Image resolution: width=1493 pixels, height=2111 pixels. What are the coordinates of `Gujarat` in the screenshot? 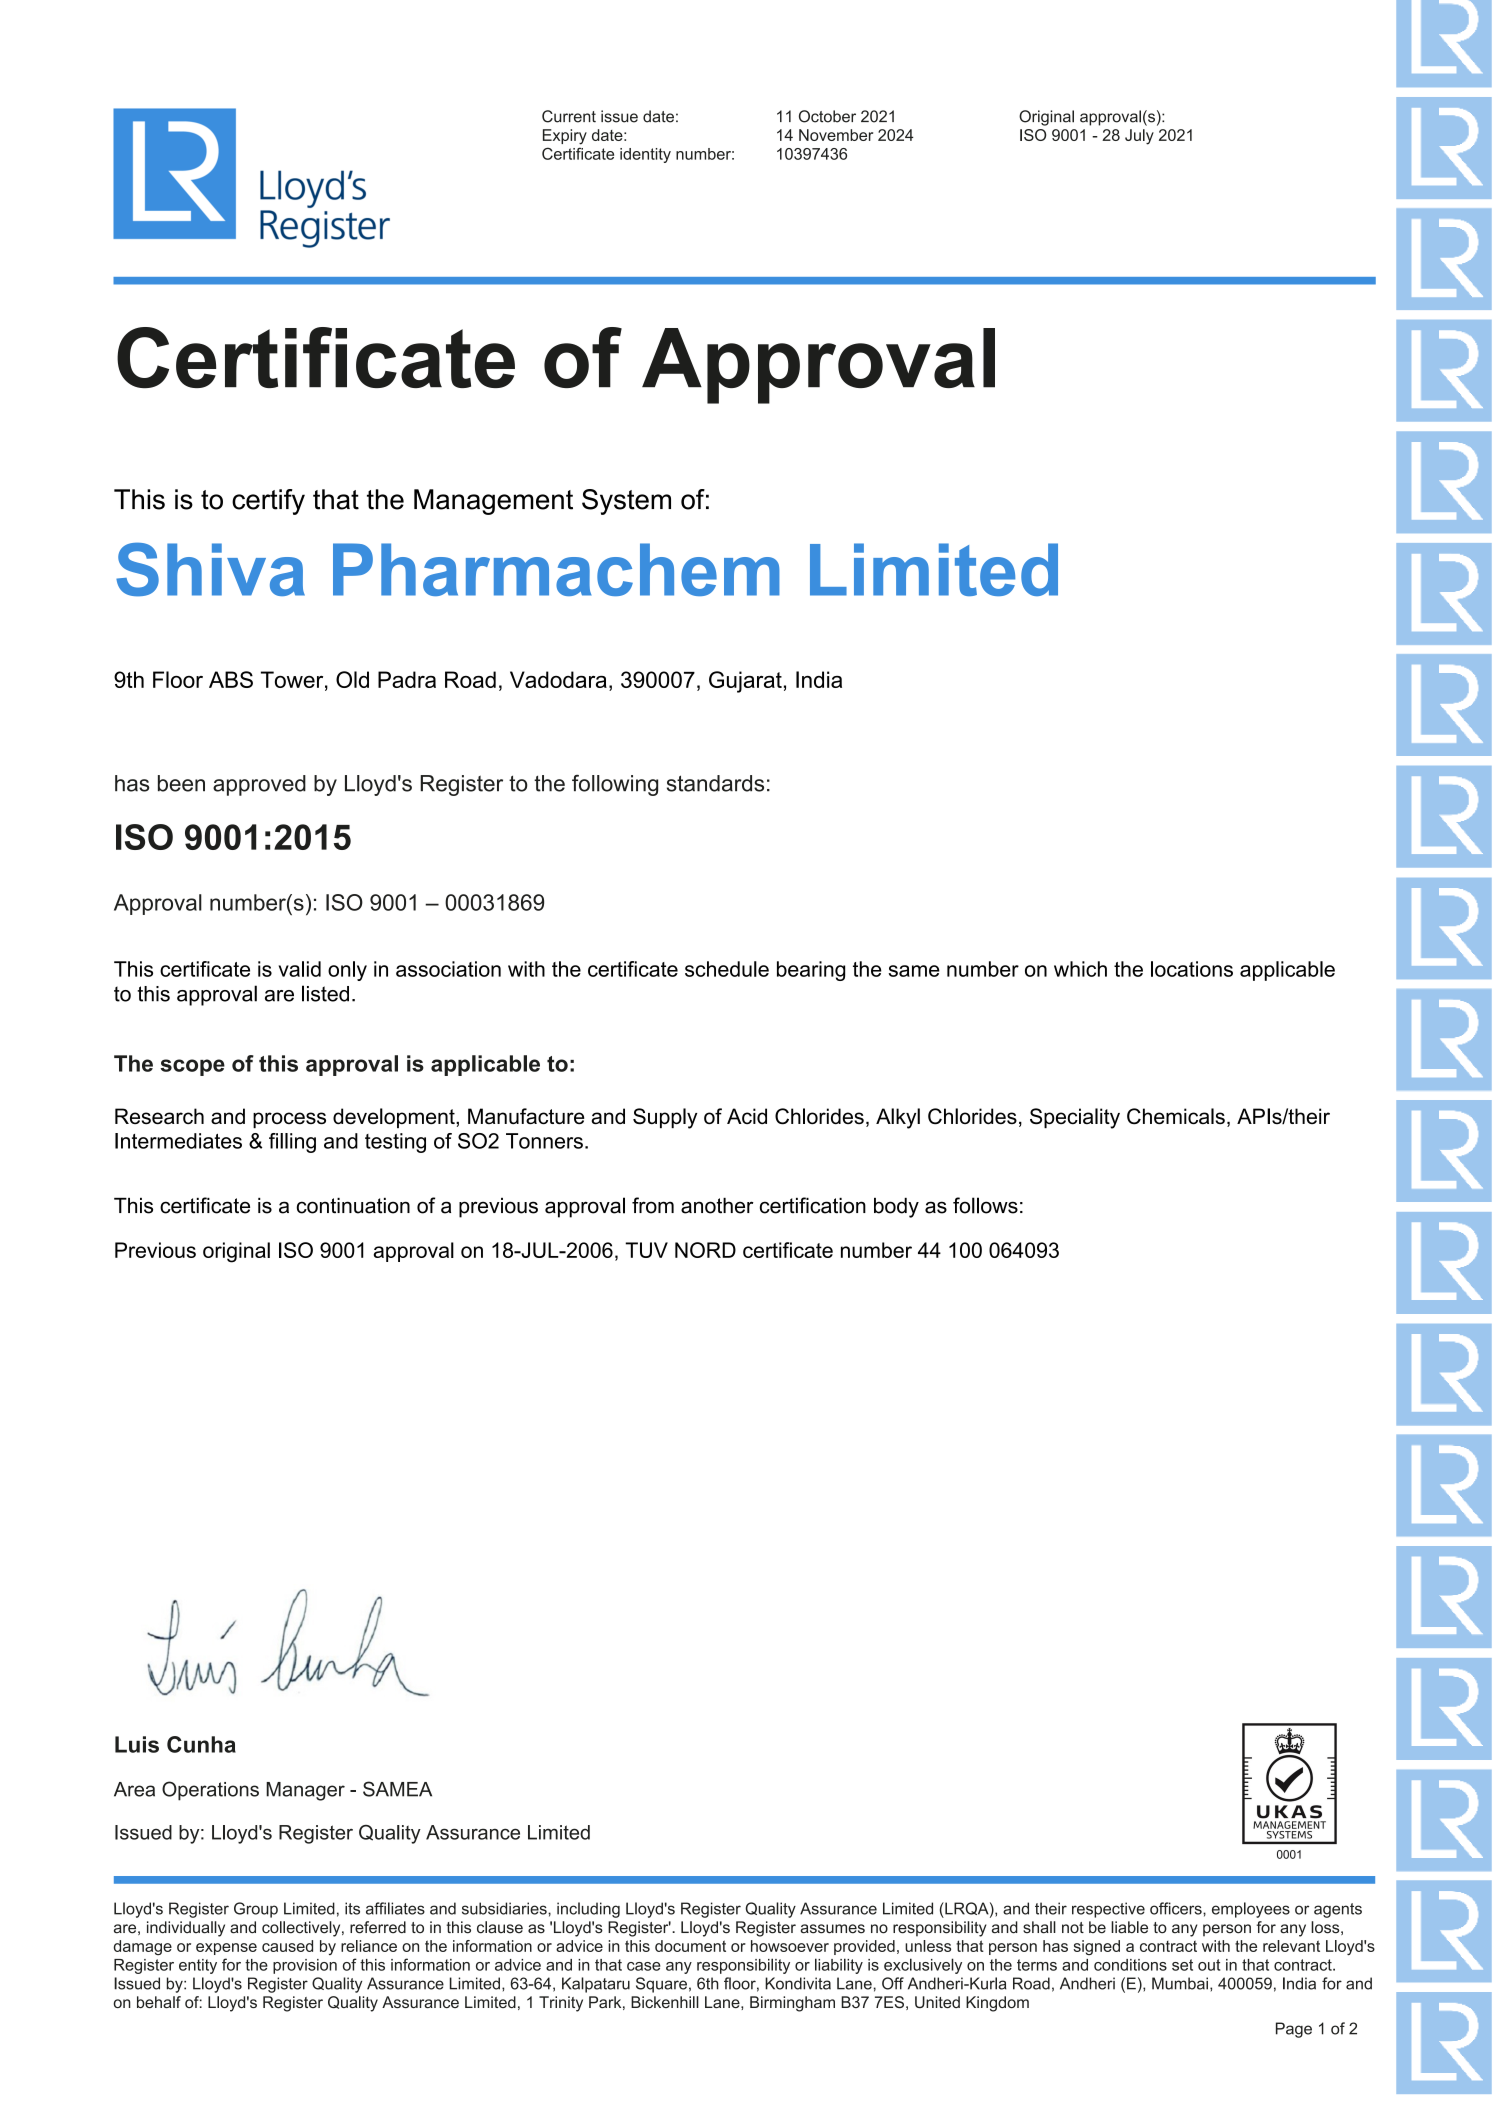 It's located at (745, 682).
